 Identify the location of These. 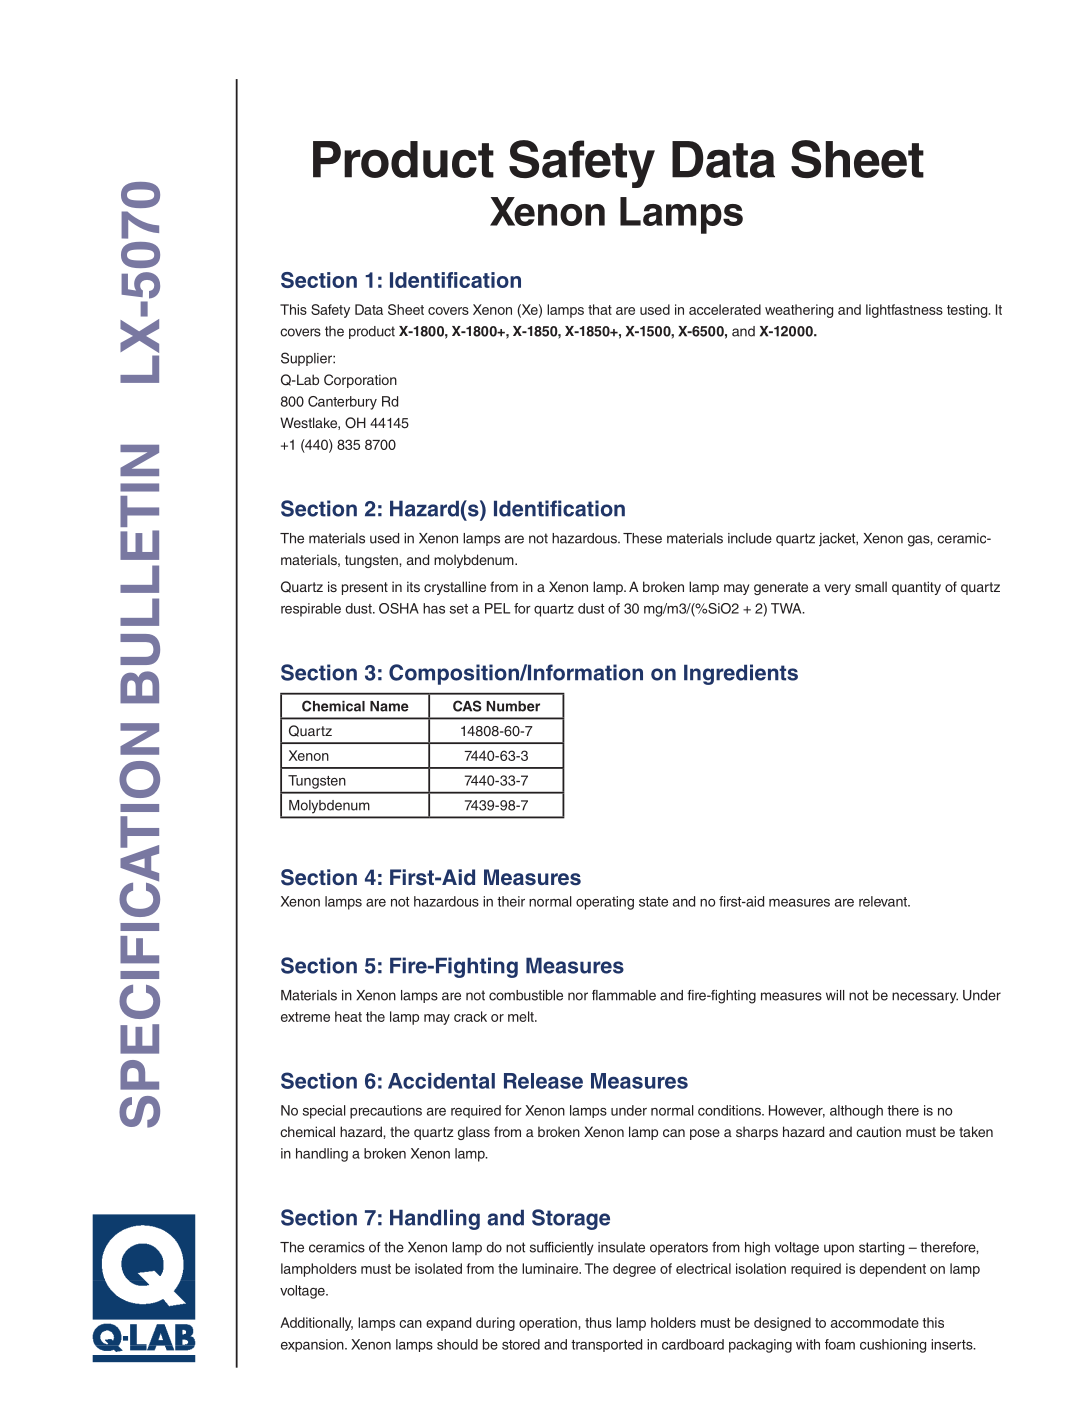
(642, 538).
